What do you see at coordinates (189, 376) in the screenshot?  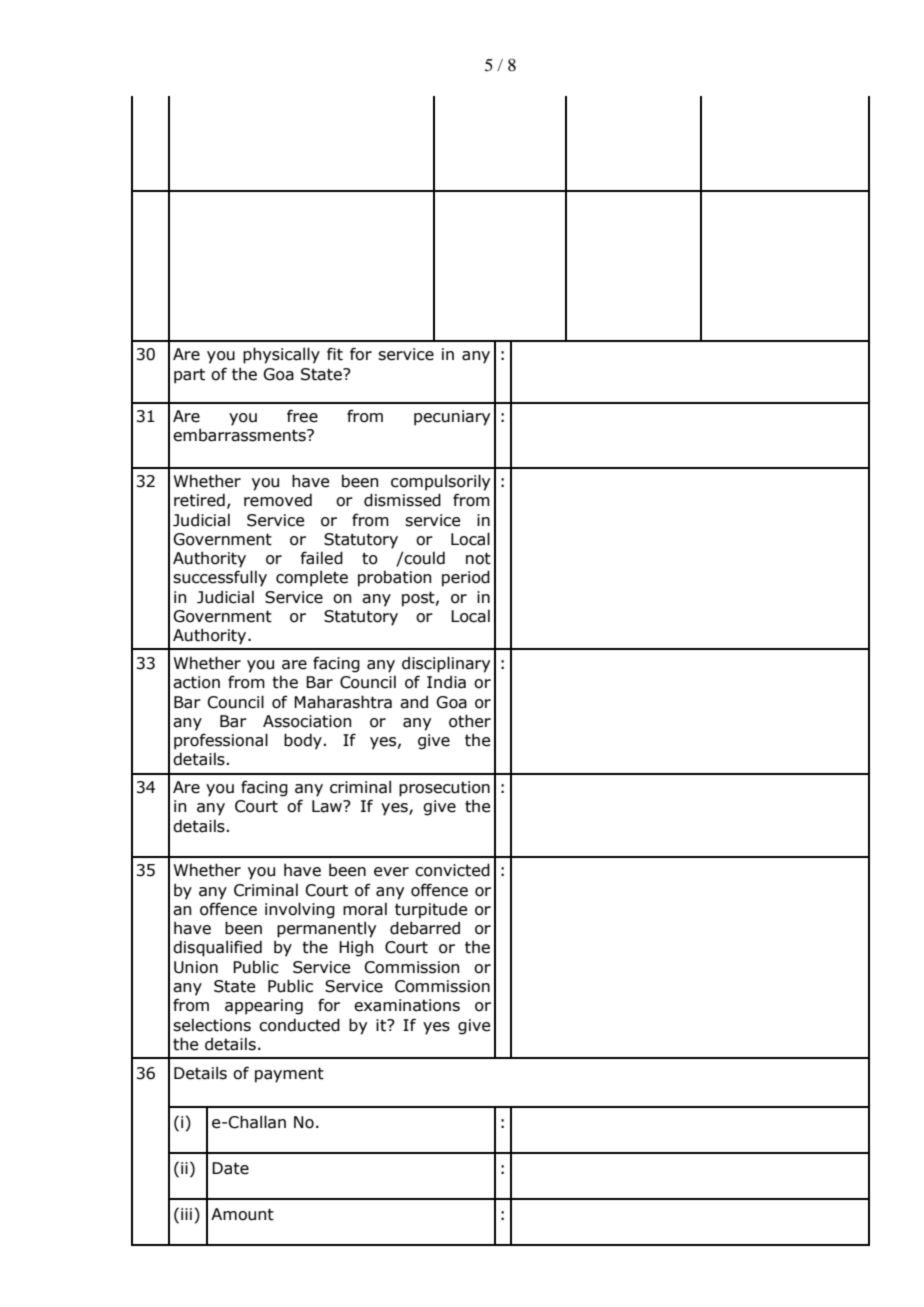 I see `part` at bounding box center [189, 376].
